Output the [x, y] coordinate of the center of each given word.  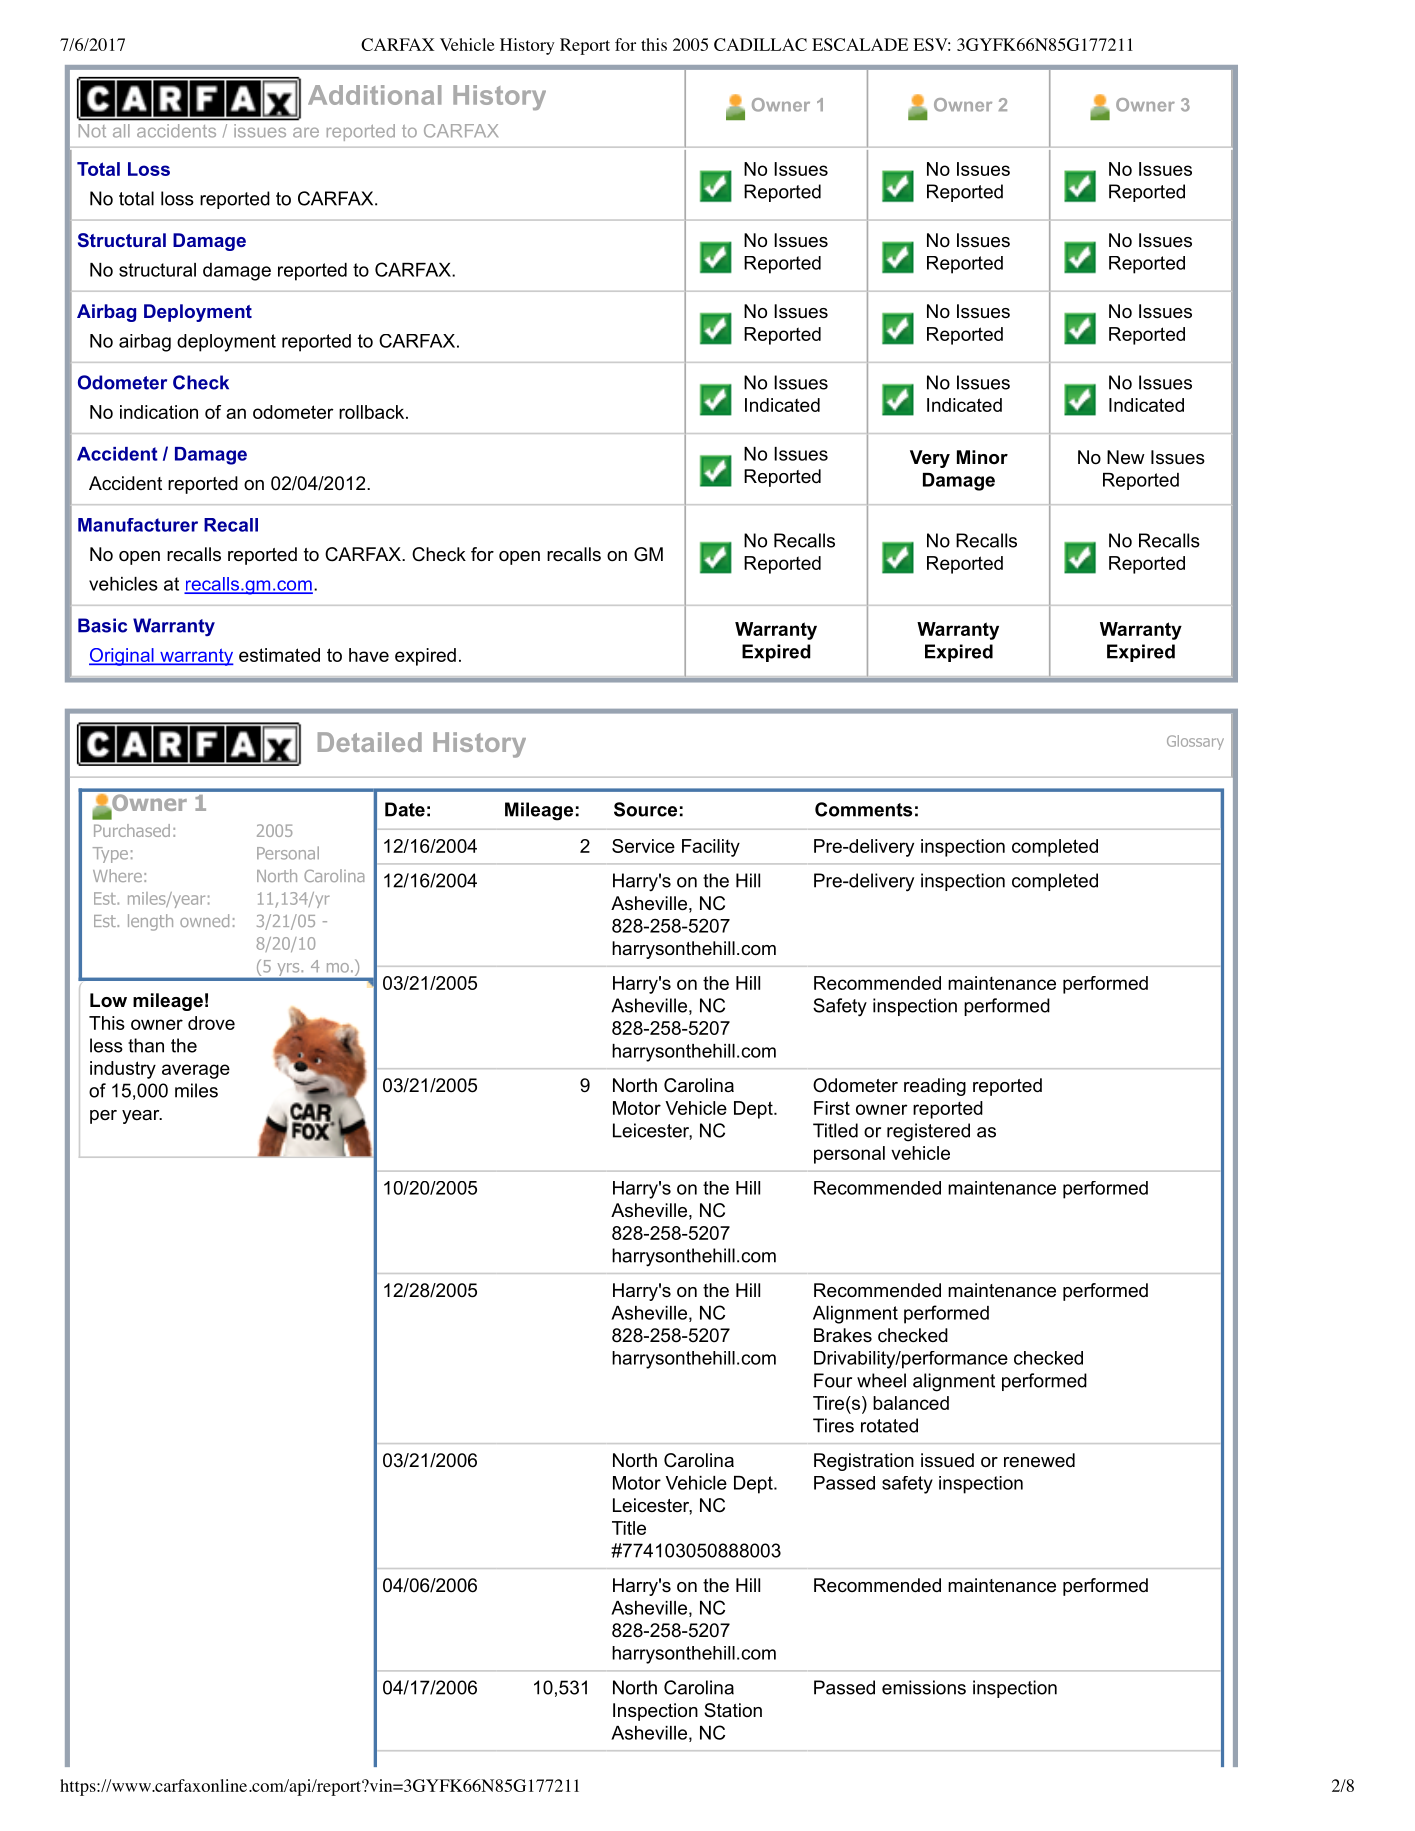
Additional [374, 95]
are [306, 132]
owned [204, 920]
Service [643, 846]
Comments [863, 809]
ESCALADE [860, 44]
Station [733, 1710]
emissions [924, 1687]
